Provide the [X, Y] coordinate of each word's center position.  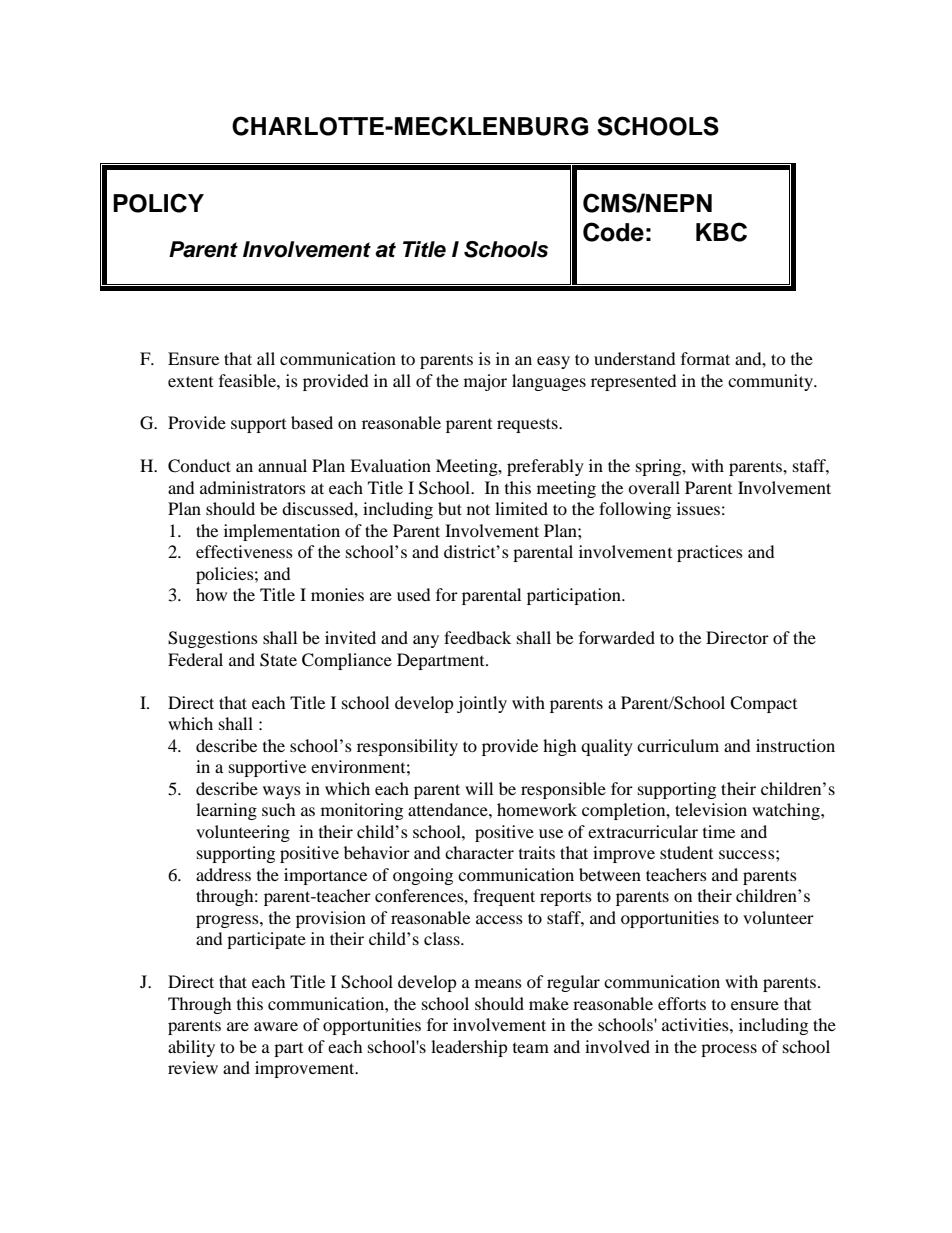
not [478, 509]
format [705, 358]
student [686, 852]
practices [710, 553]
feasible [248, 380]
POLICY [158, 203]
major [485, 382]
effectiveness [244, 551]
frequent [504, 897]
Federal [195, 659]
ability [191, 1048]
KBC [721, 232]
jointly [482, 704]
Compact [763, 704]
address [223, 874]
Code [613, 232]
